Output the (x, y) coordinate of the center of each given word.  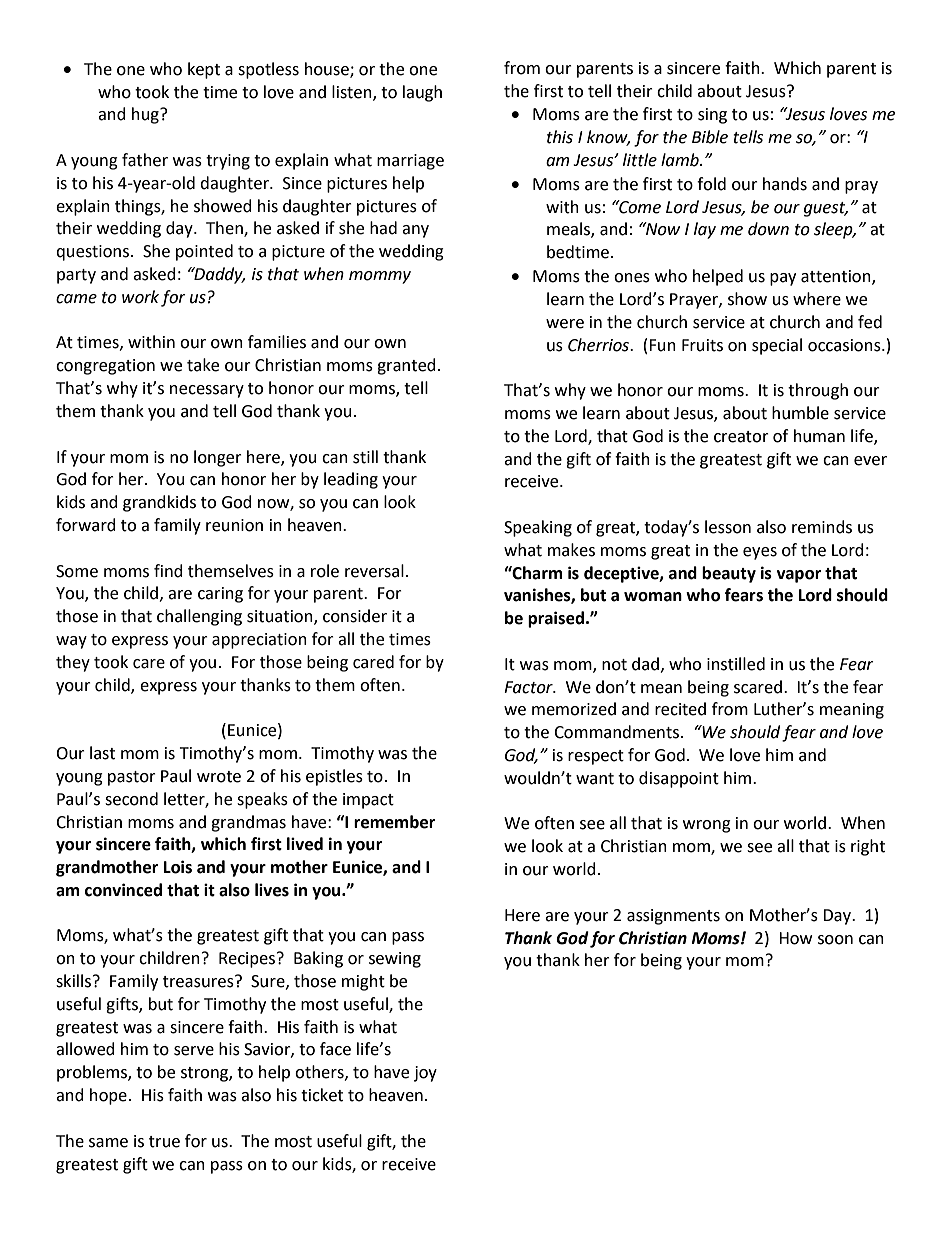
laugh (422, 93)
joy (425, 1074)
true (164, 1142)
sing (712, 116)
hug (146, 115)
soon (835, 940)
